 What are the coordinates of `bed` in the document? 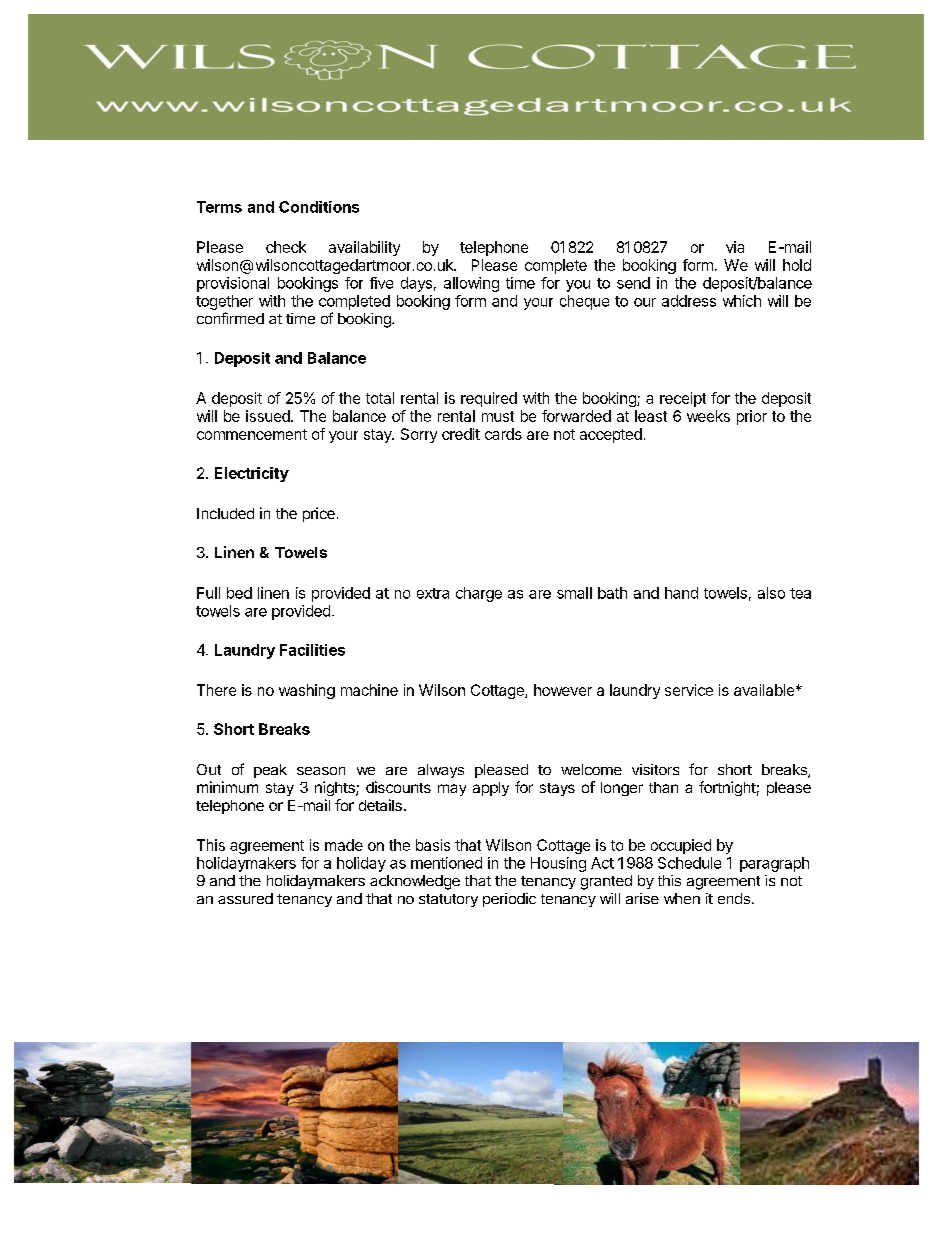 It's located at (239, 593).
